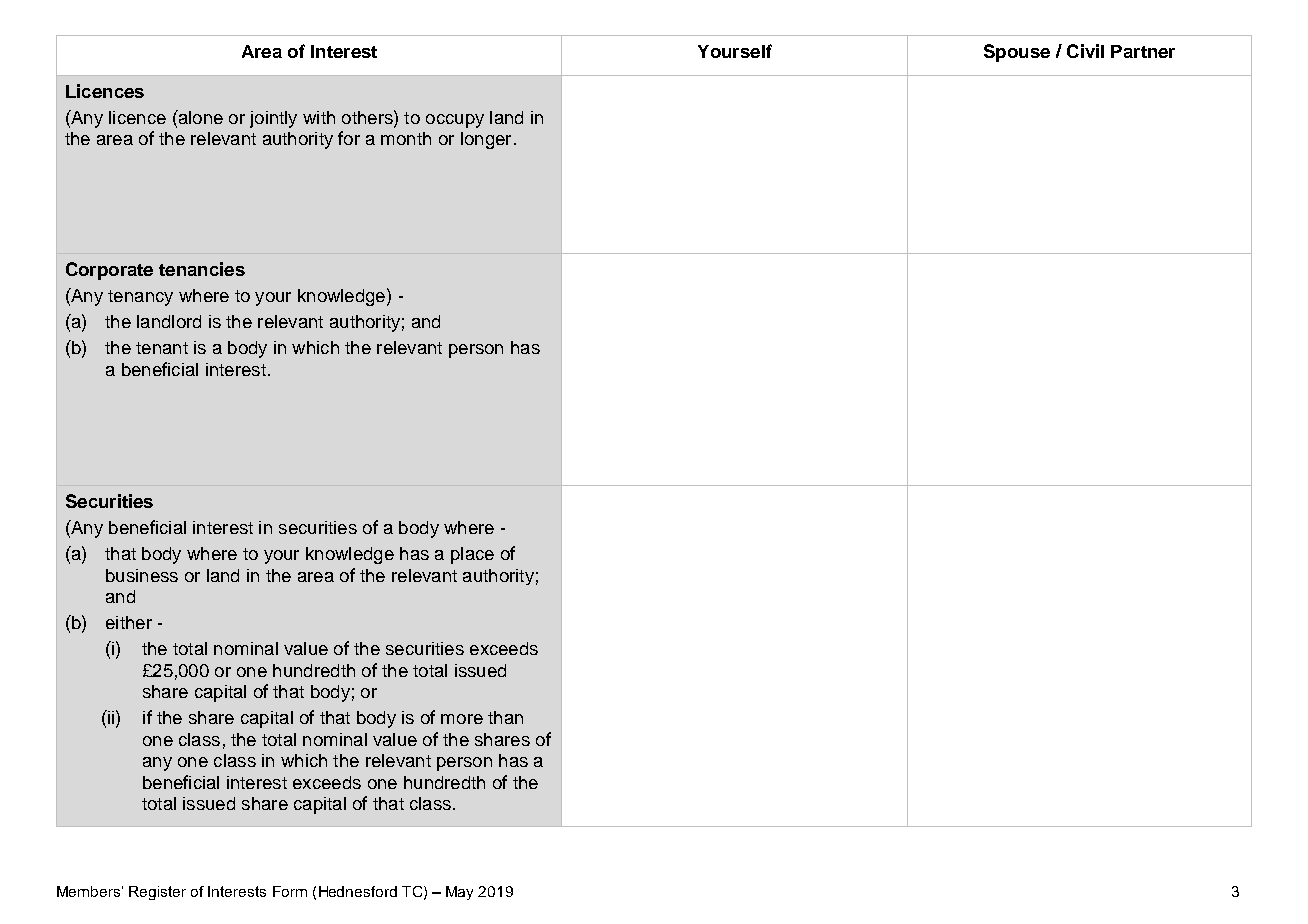 The width and height of the page is (1308, 924). What do you see at coordinates (142, 575) in the page?
I see `business` at bounding box center [142, 575].
